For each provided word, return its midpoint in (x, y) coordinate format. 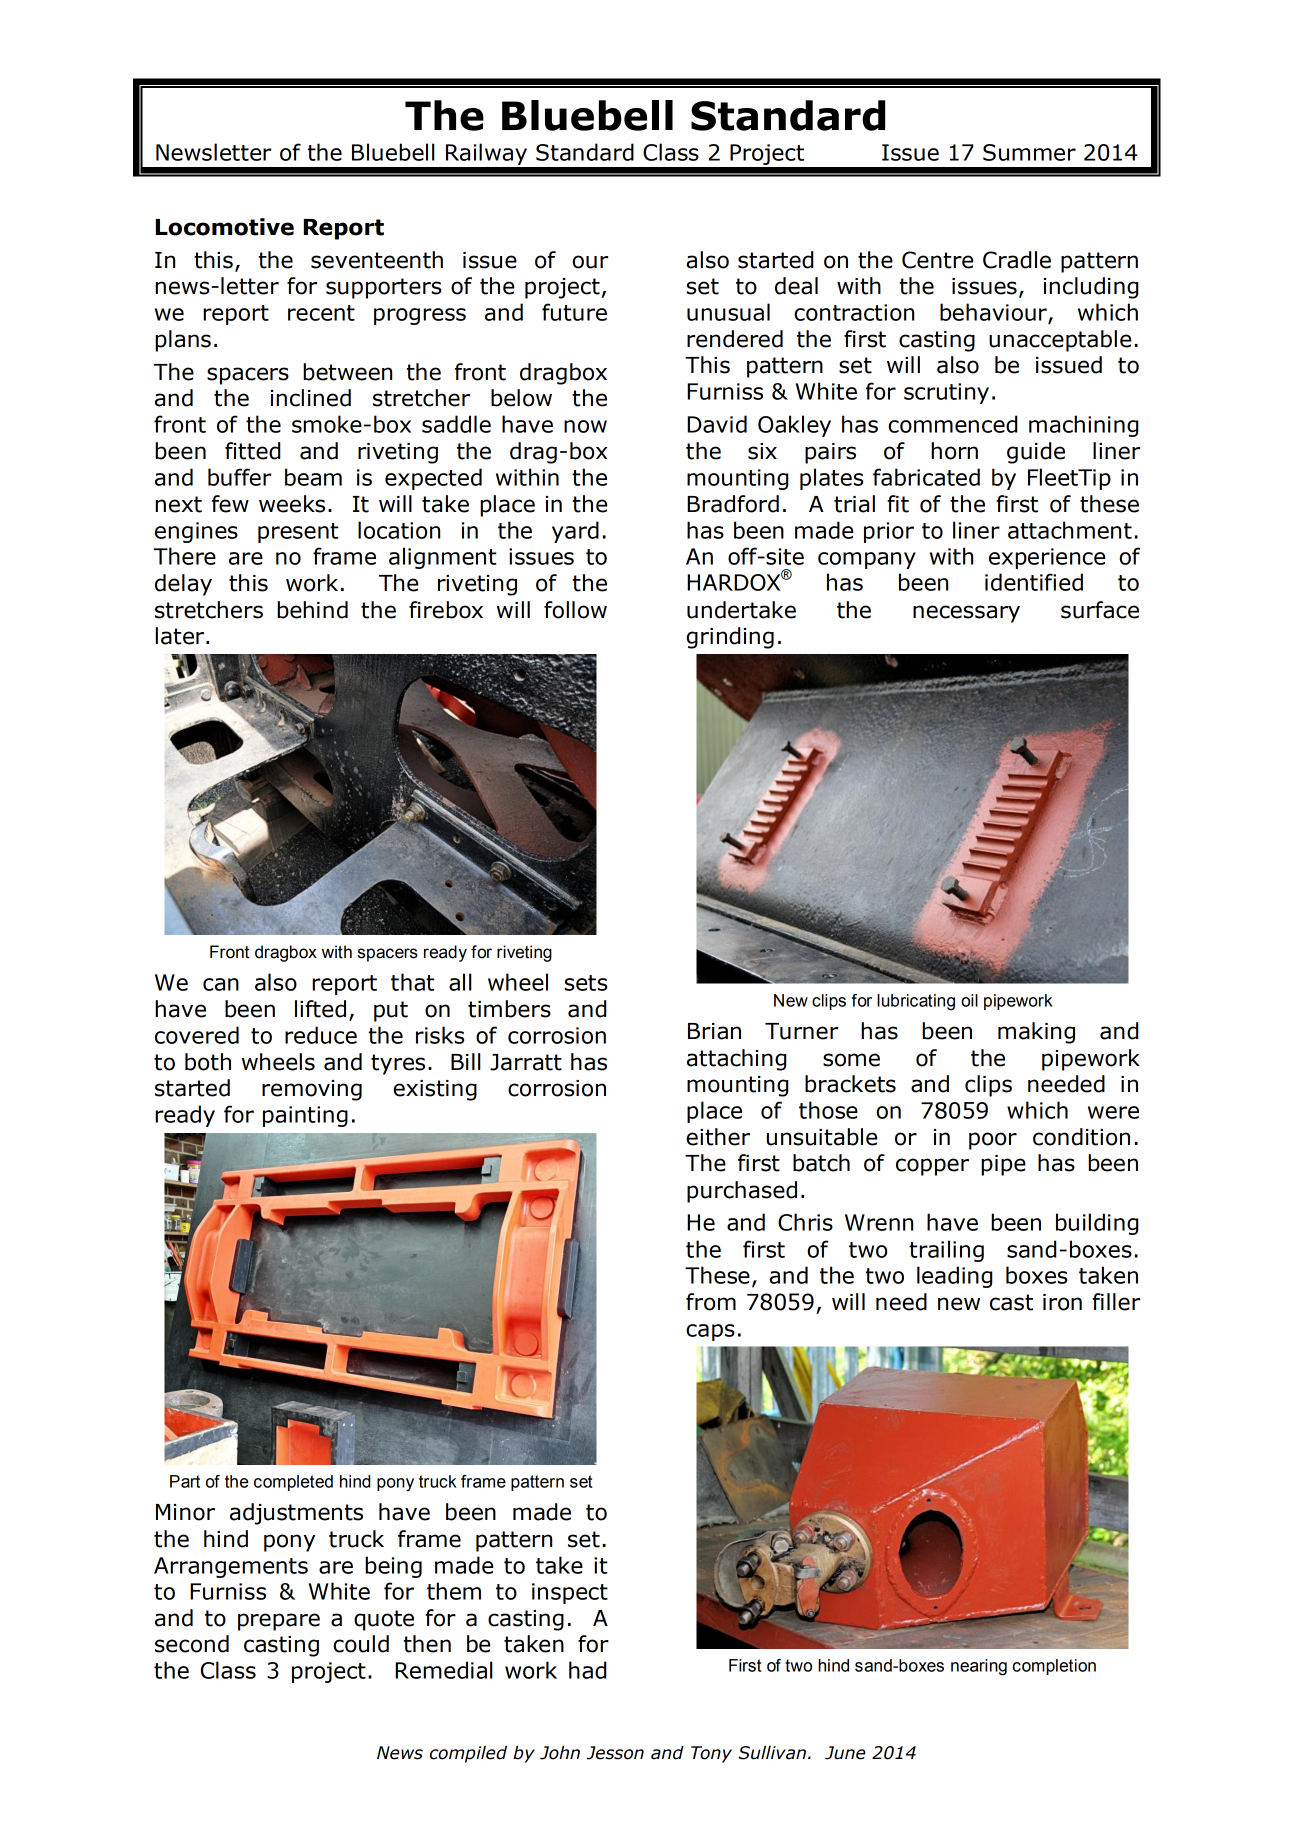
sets (586, 983)
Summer (1029, 152)
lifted (320, 1009)
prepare (279, 1622)
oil (969, 1000)
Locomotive (225, 227)
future (574, 312)
